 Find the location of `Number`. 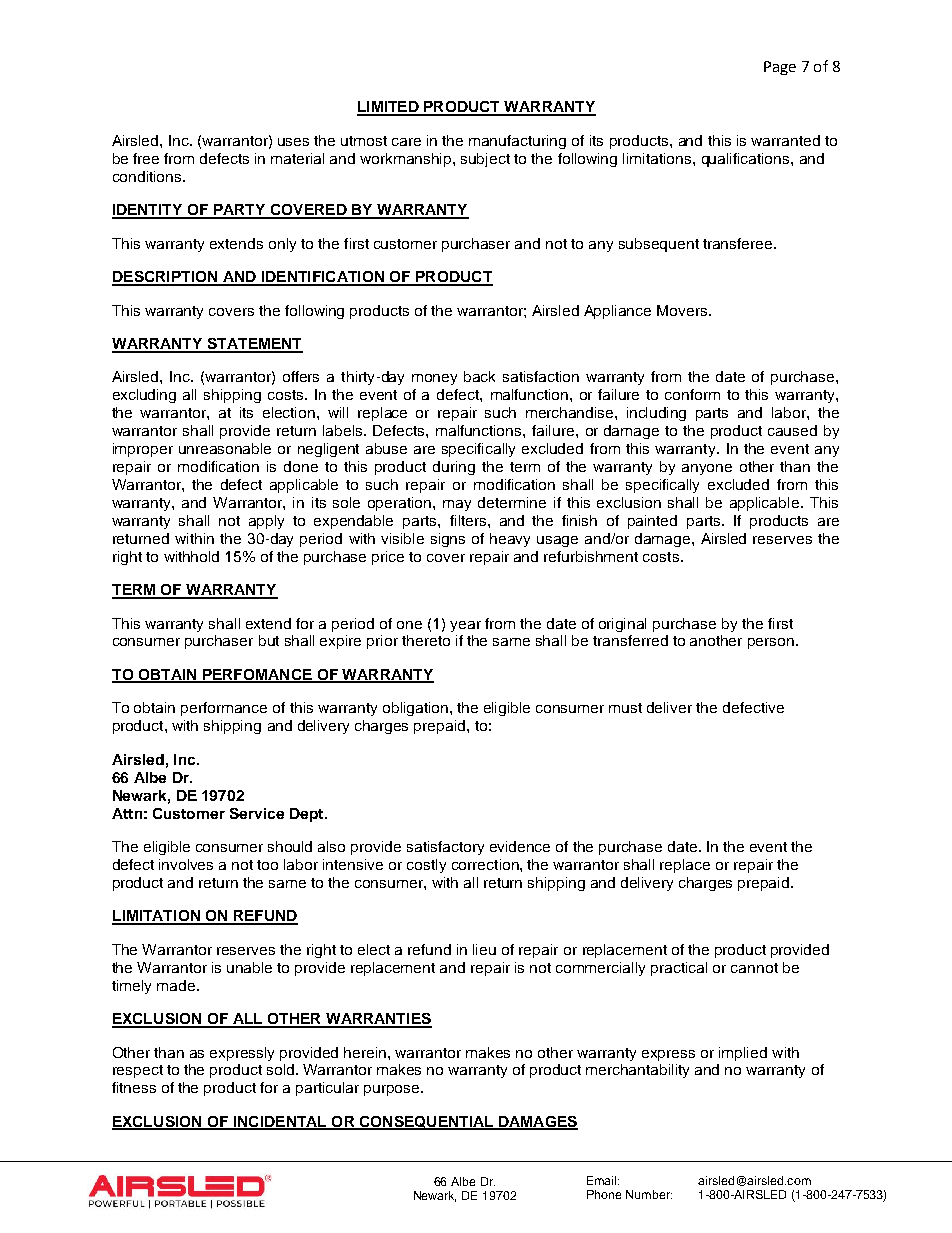

Number is located at coordinates (649, 1194).
